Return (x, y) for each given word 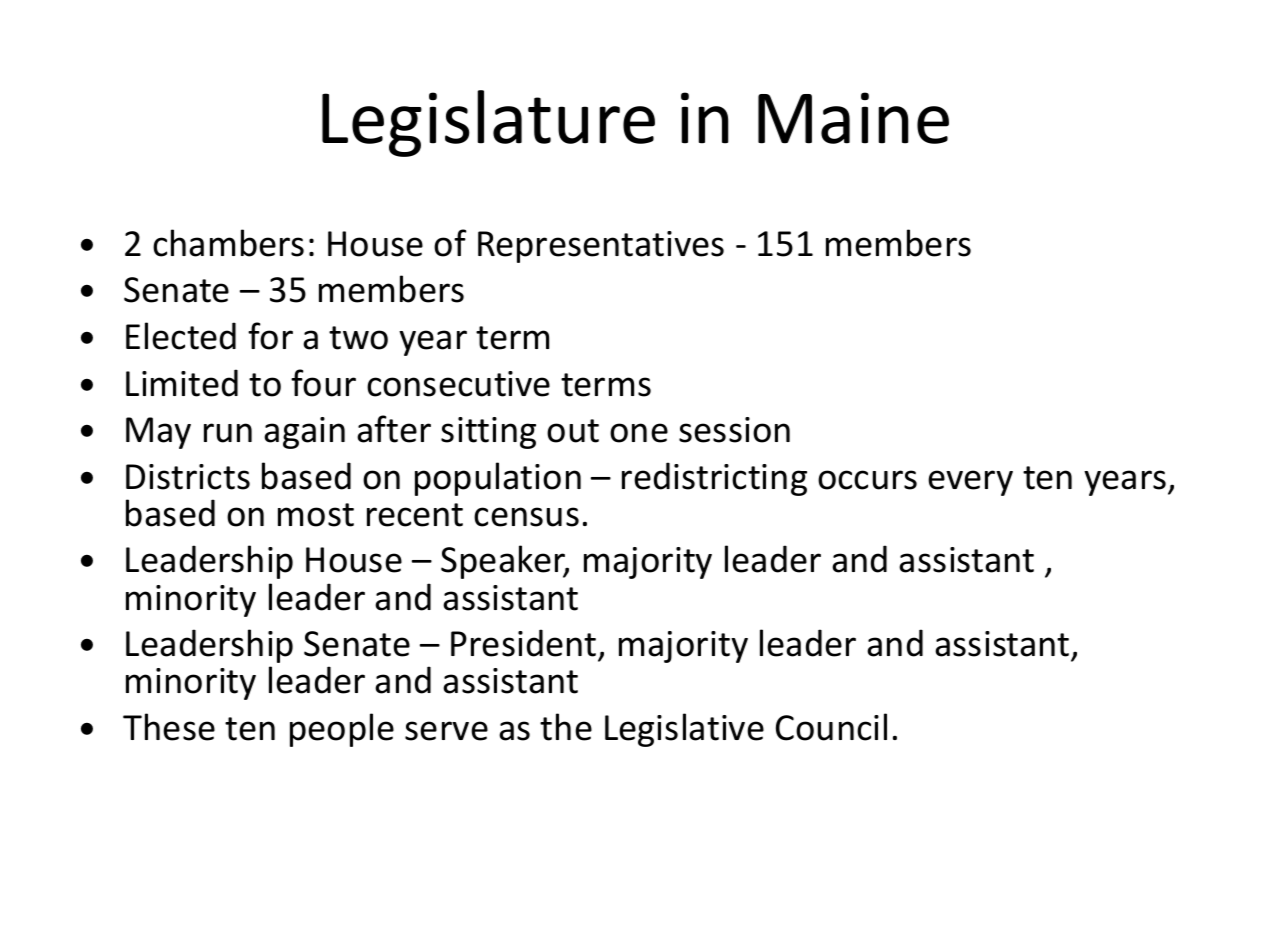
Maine (853, 118)
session (734, 430)
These (169, 727)
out (573, 431)
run (228, 433)
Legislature (488, 123)
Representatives (601, 247)
